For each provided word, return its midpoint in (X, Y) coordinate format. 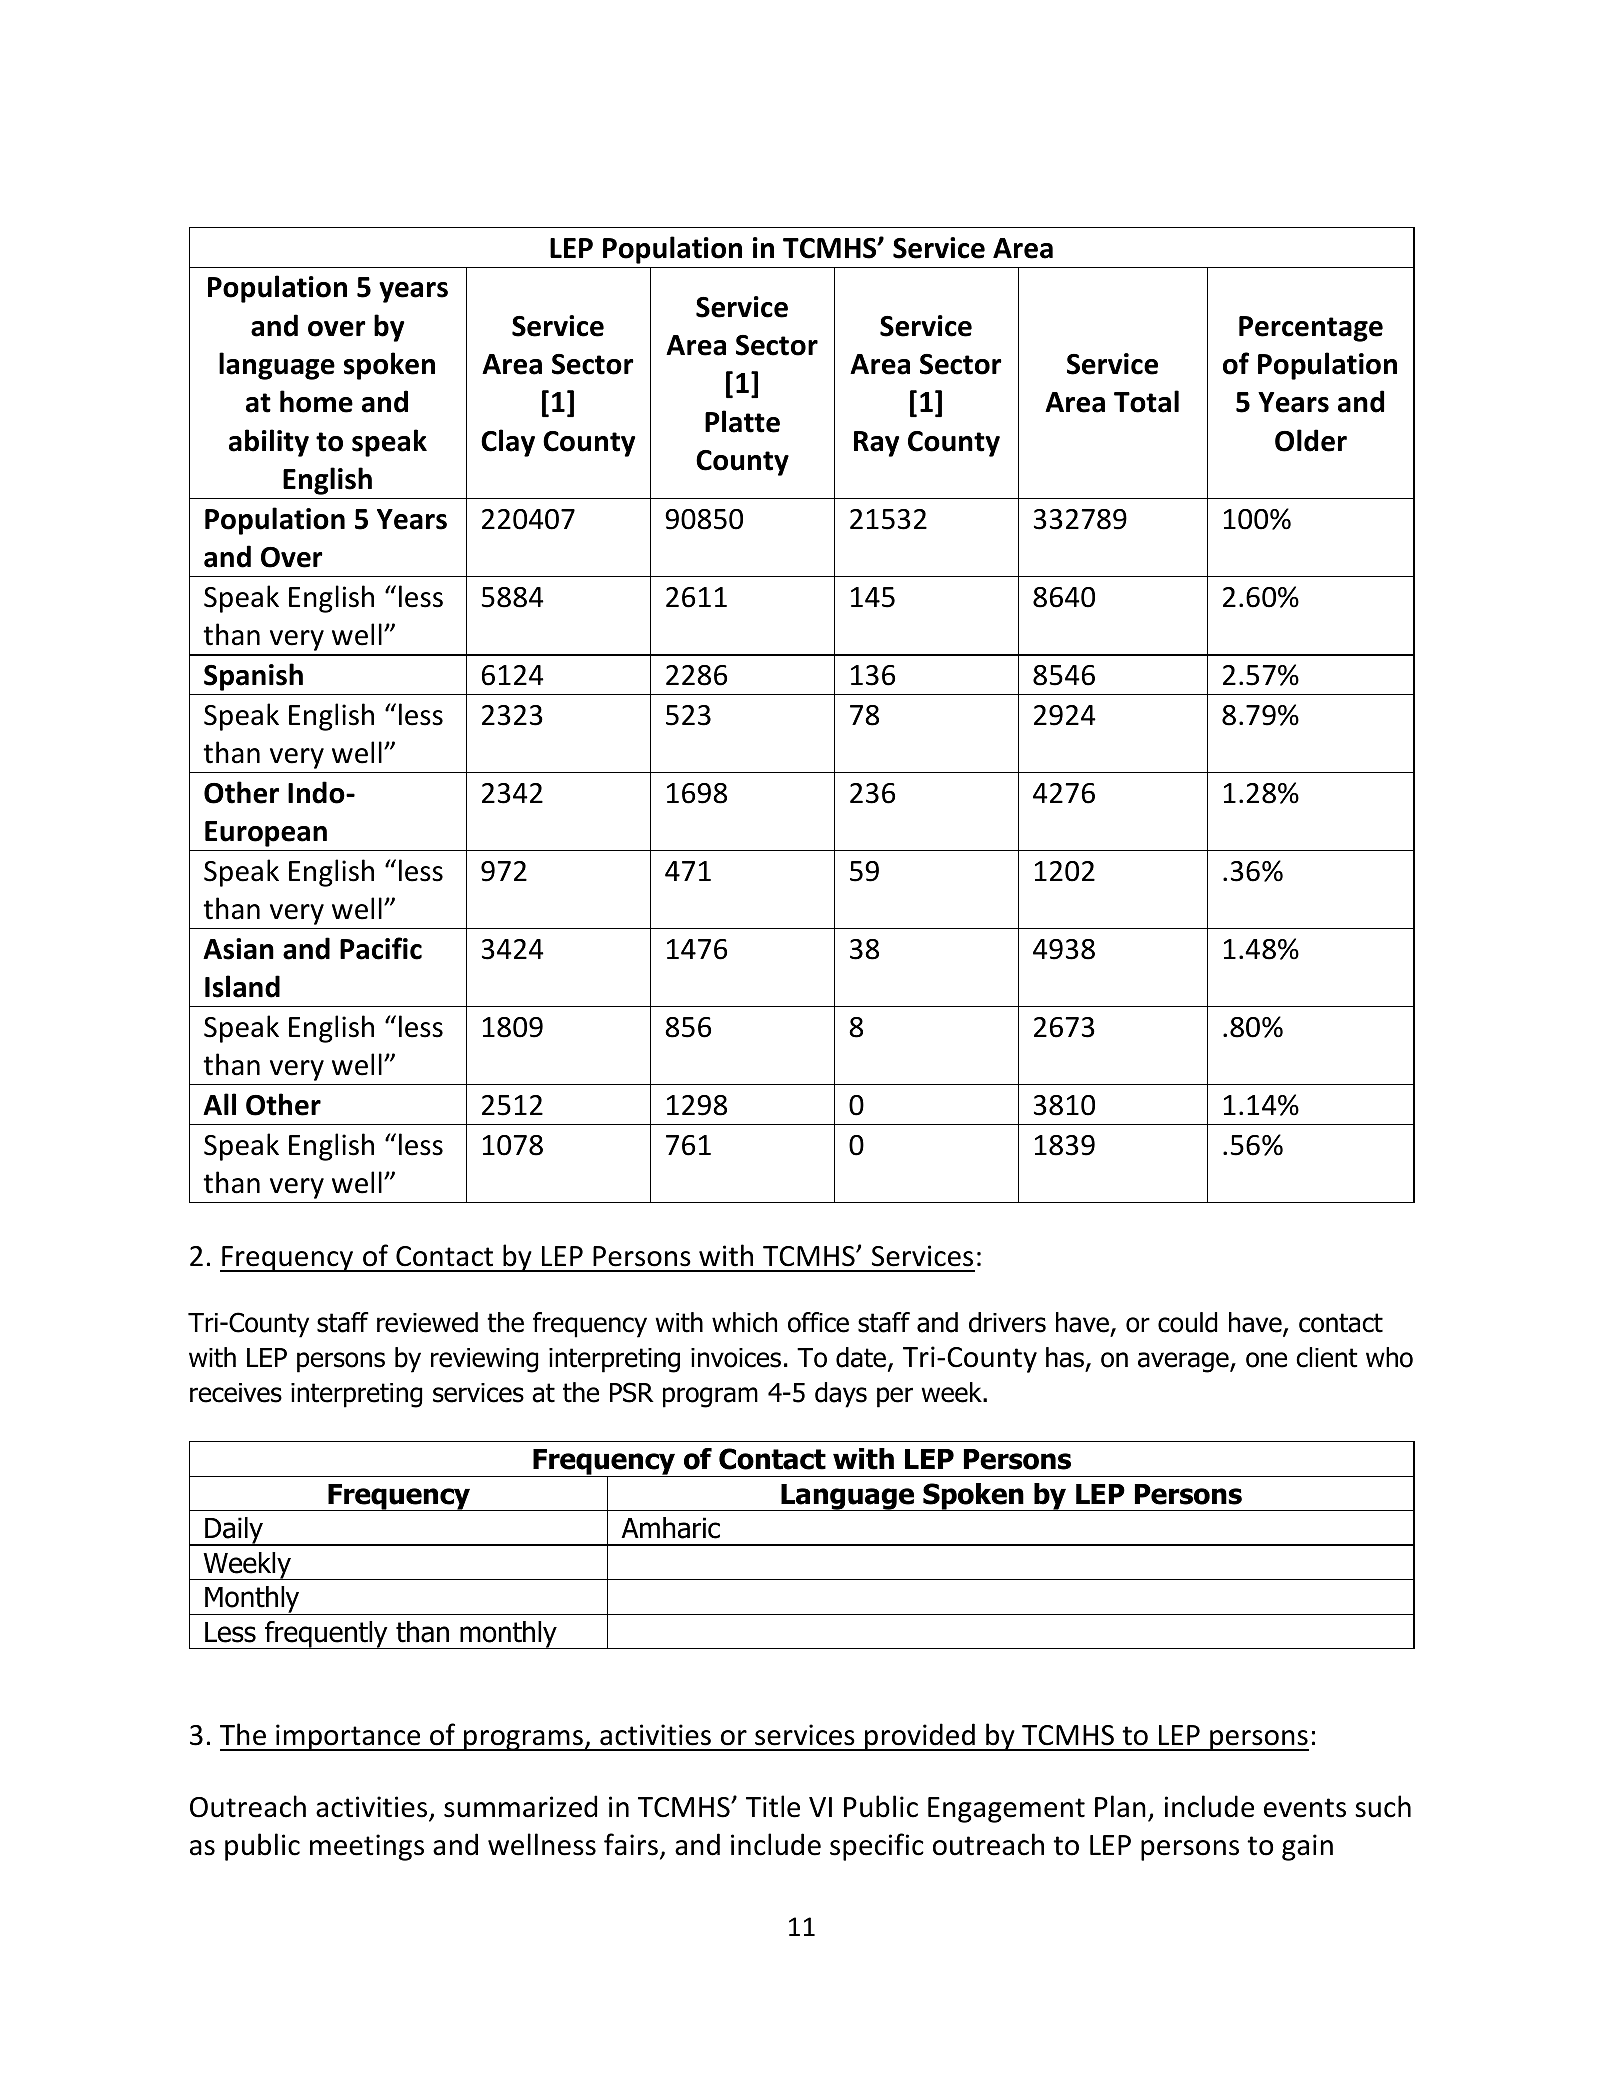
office (818, 1322)
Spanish (253, 677)
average (1184, 1362)
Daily (234, 1531)
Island (242, 986)
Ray (876, 444)
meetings (367, 1847)
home (316, 401)
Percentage (1311, 329)
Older (1311, 440)
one (1266, 1360)
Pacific (381, 948)
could (1187, 1322)
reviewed (427, 1322)
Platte (742, 421)
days (841, 1395)
